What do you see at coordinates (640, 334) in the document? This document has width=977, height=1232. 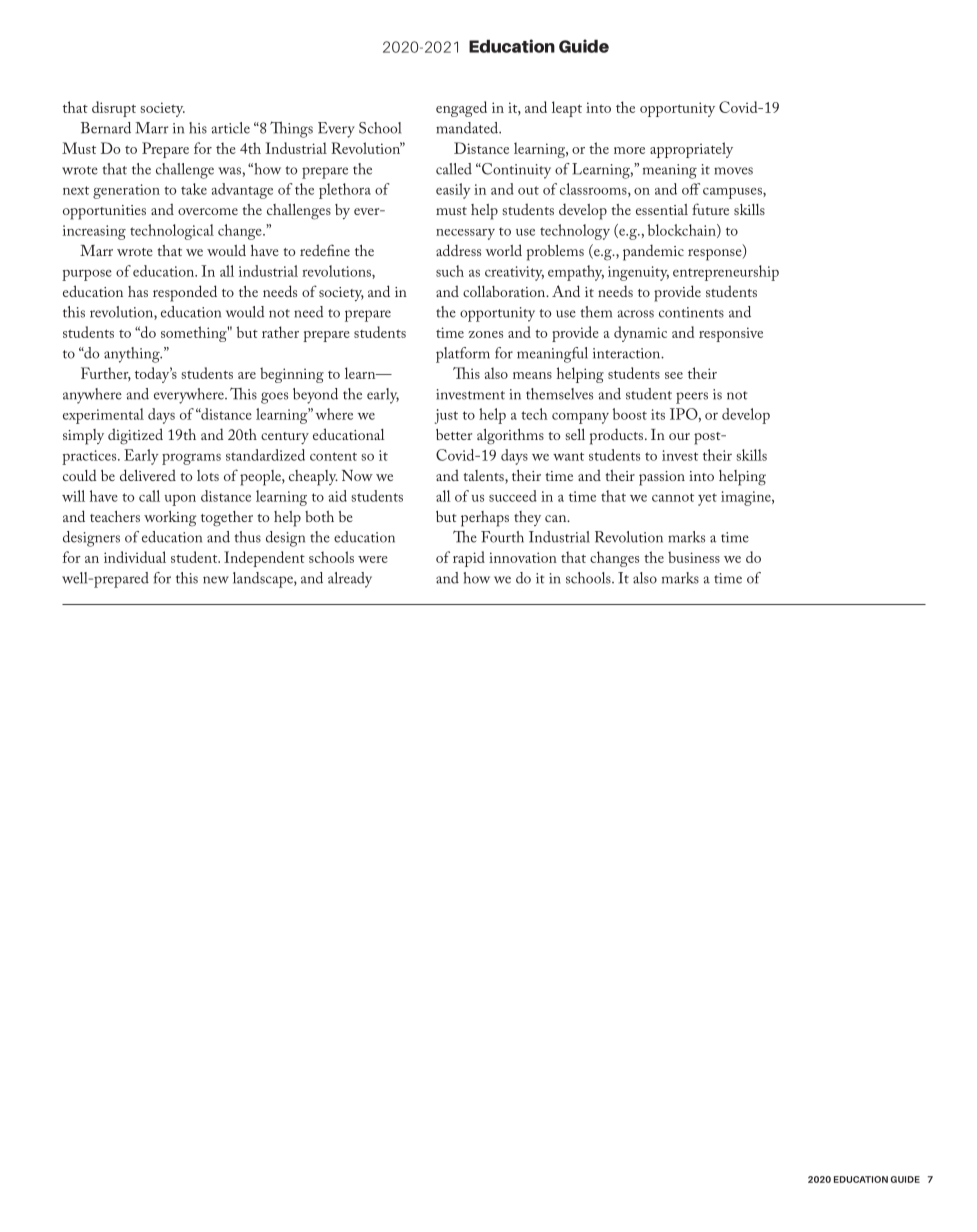 I see `dynamic` at bounding box center [640, 334].
